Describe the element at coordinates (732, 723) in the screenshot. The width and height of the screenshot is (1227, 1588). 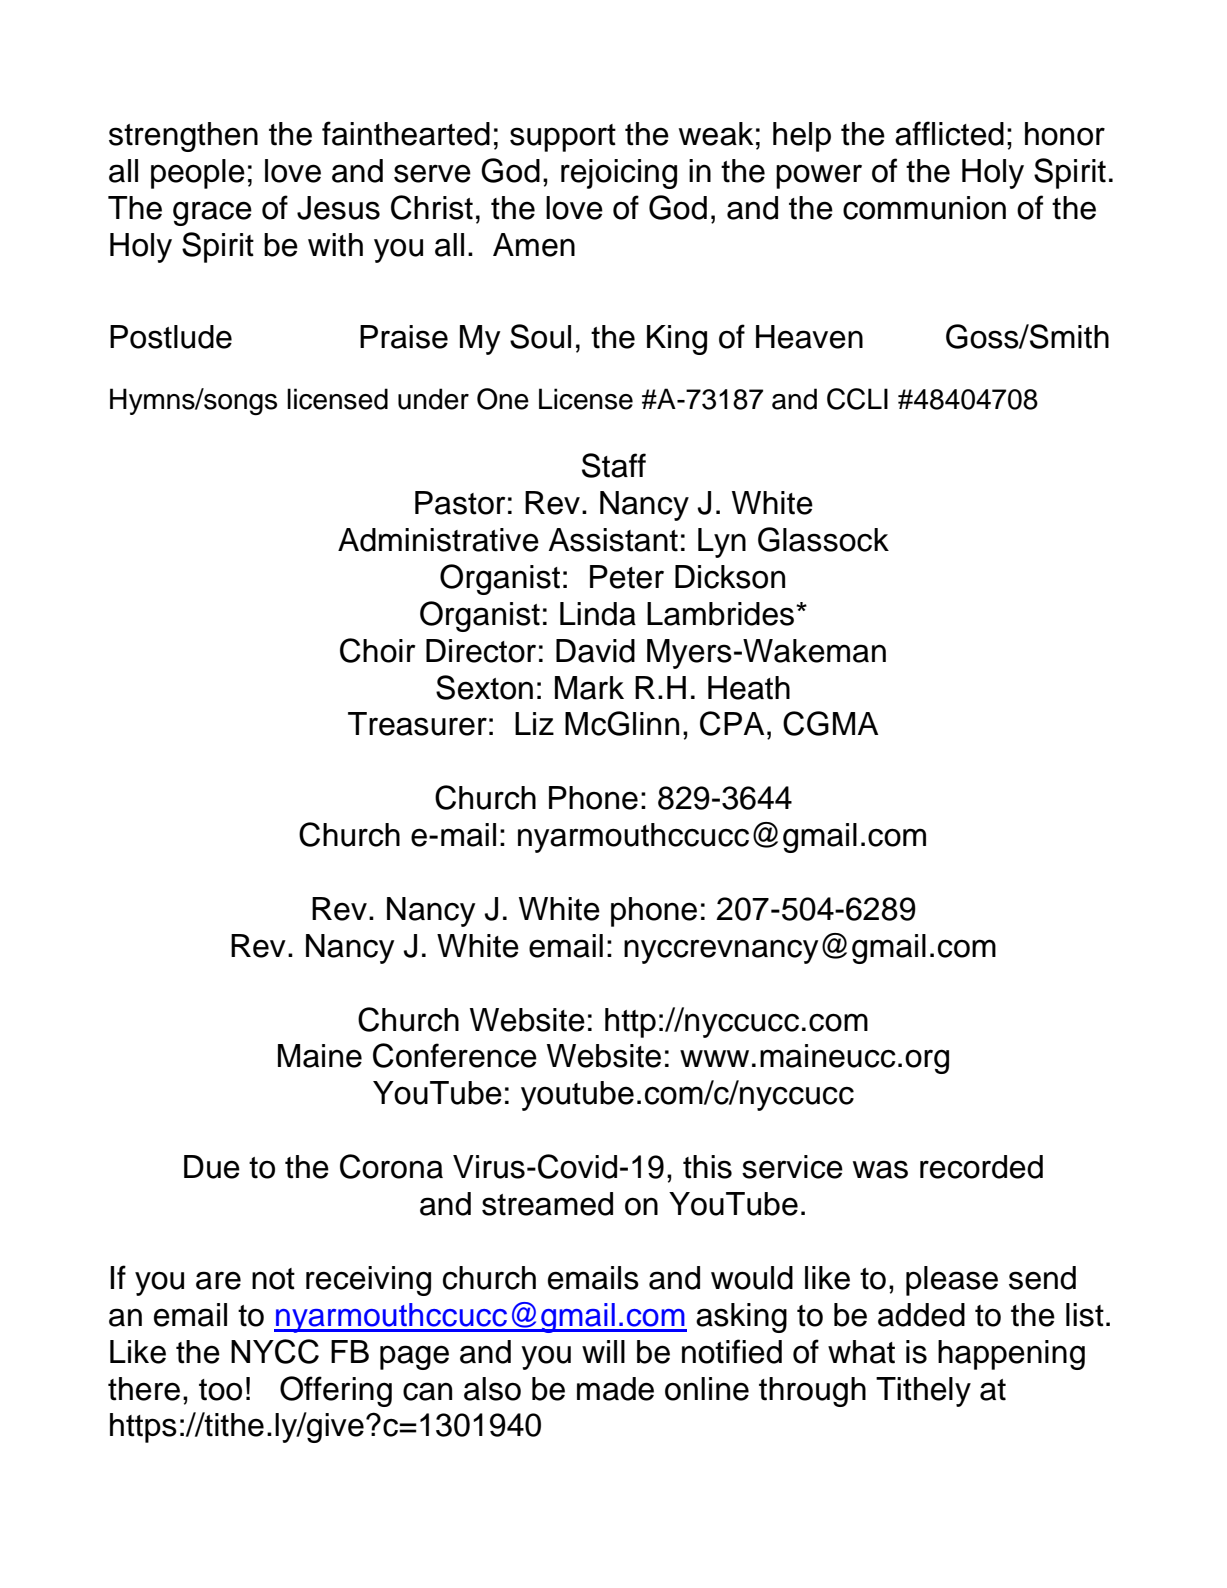
I see `CPA` at that location.
